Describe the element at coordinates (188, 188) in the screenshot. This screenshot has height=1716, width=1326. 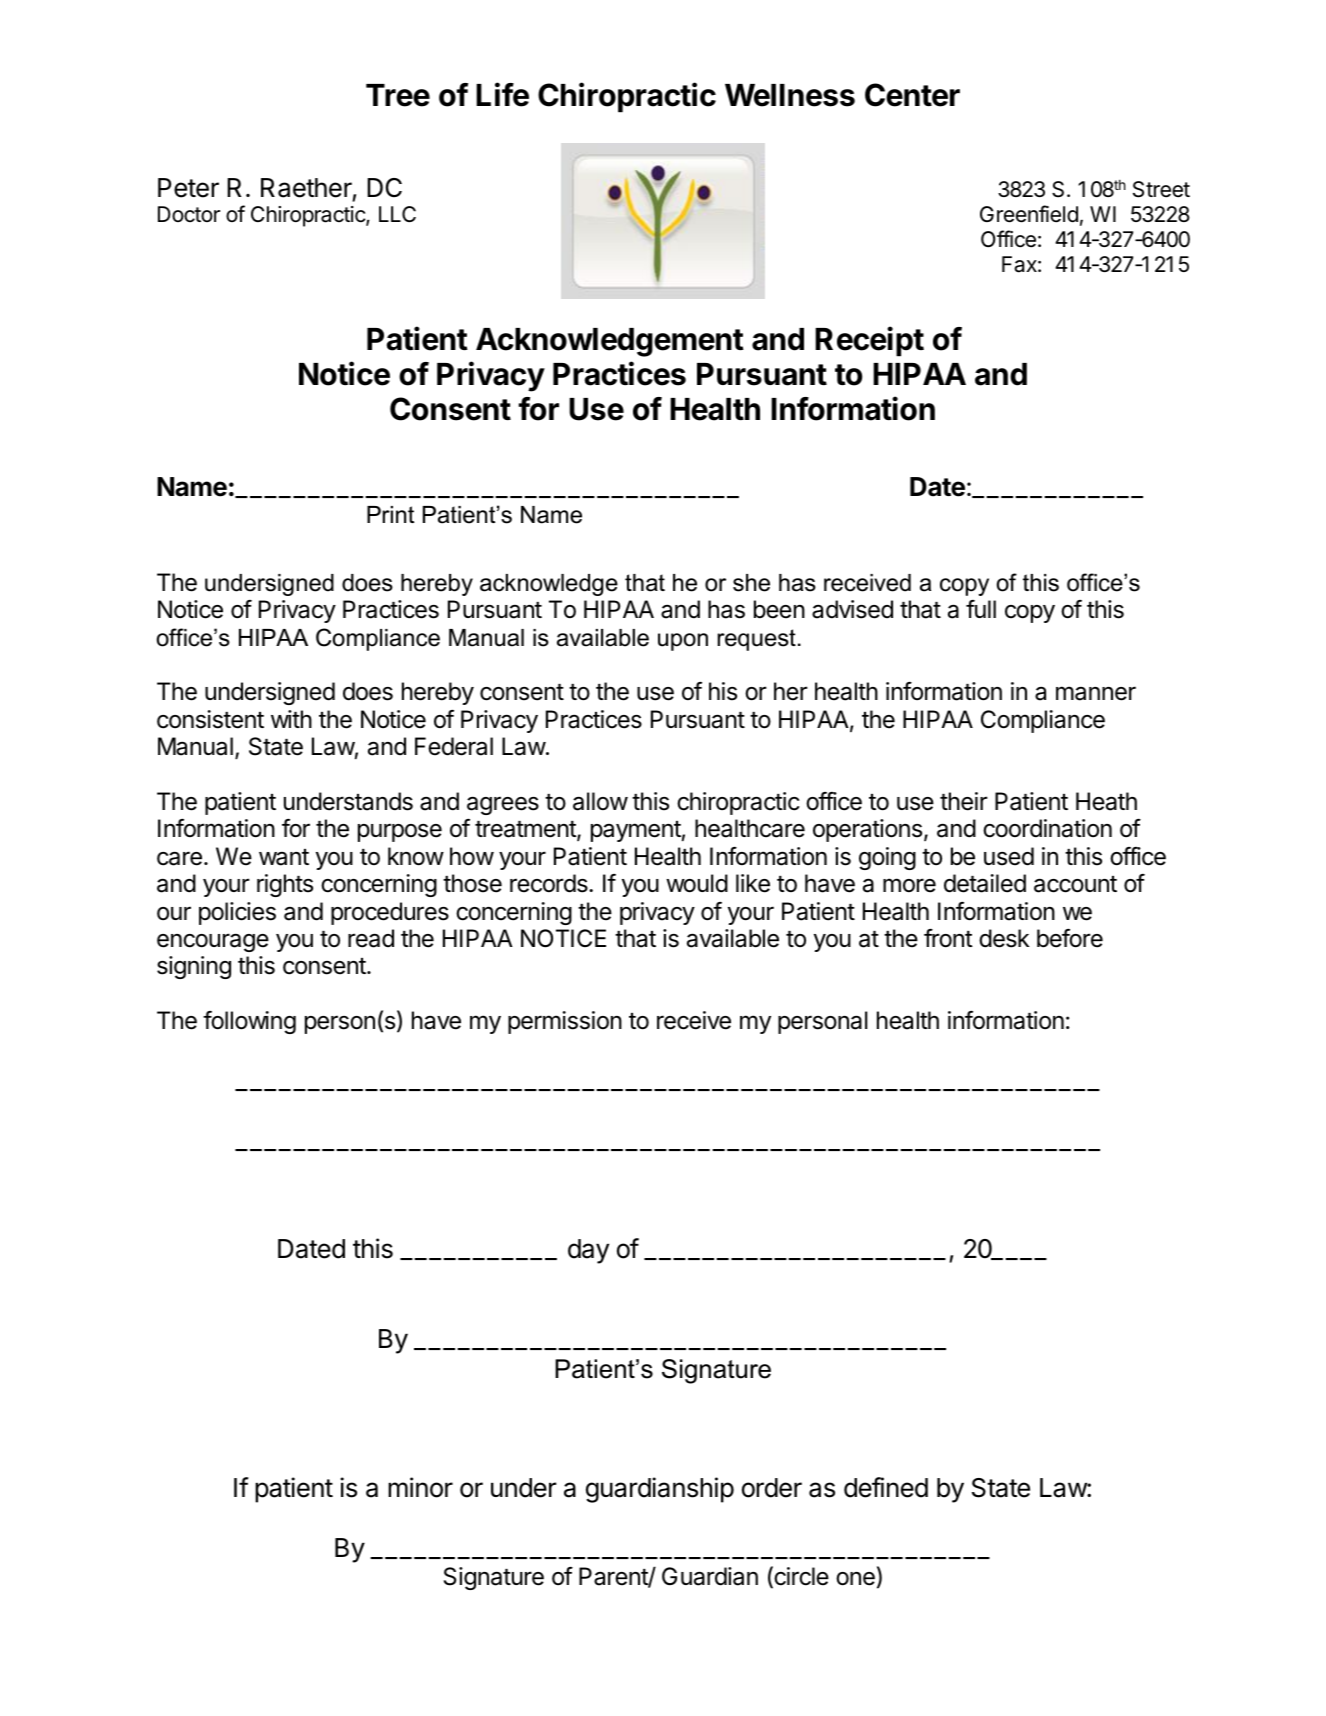
I see `Peter` at that location.
